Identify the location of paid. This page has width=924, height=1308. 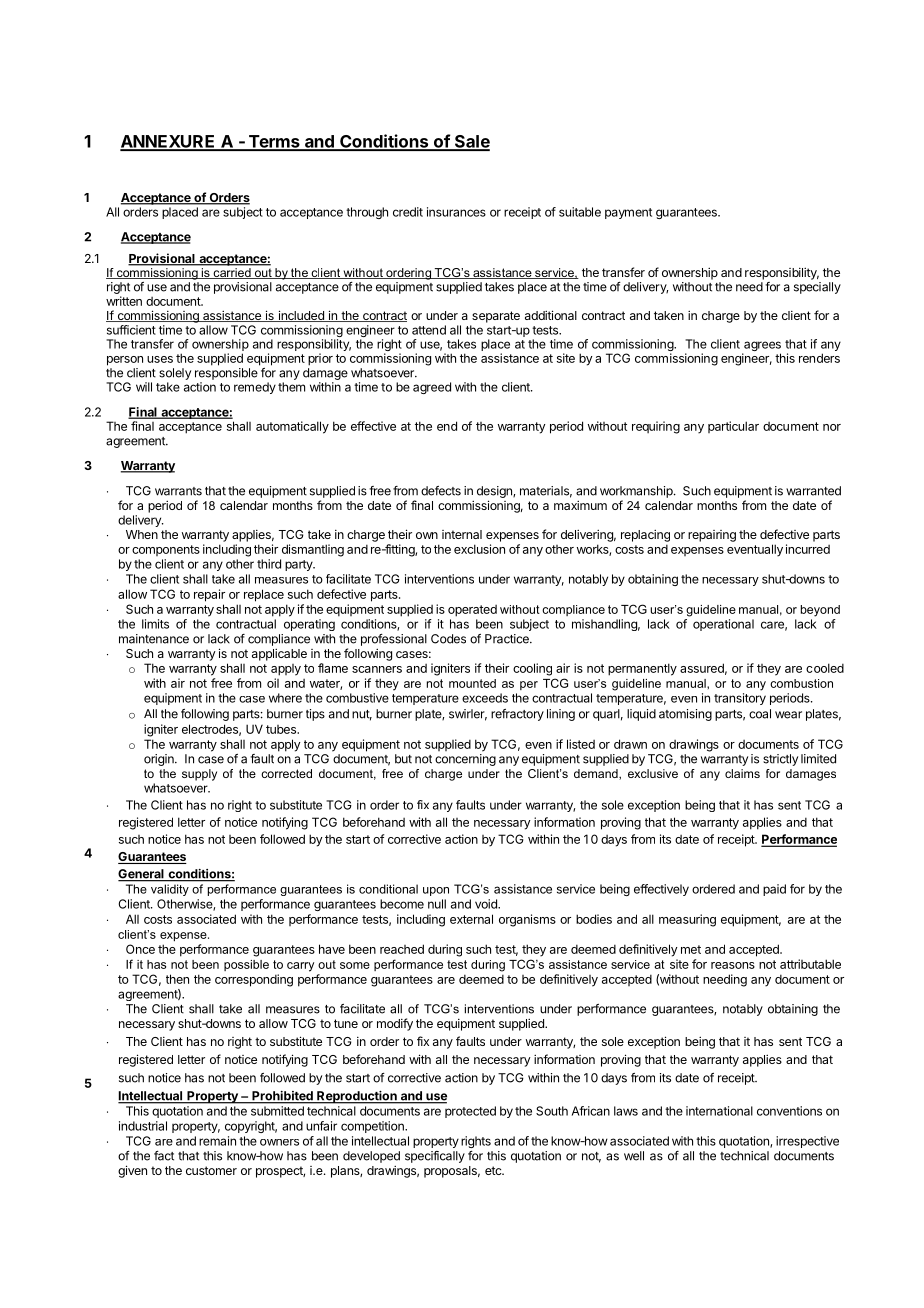
(774, 890).
